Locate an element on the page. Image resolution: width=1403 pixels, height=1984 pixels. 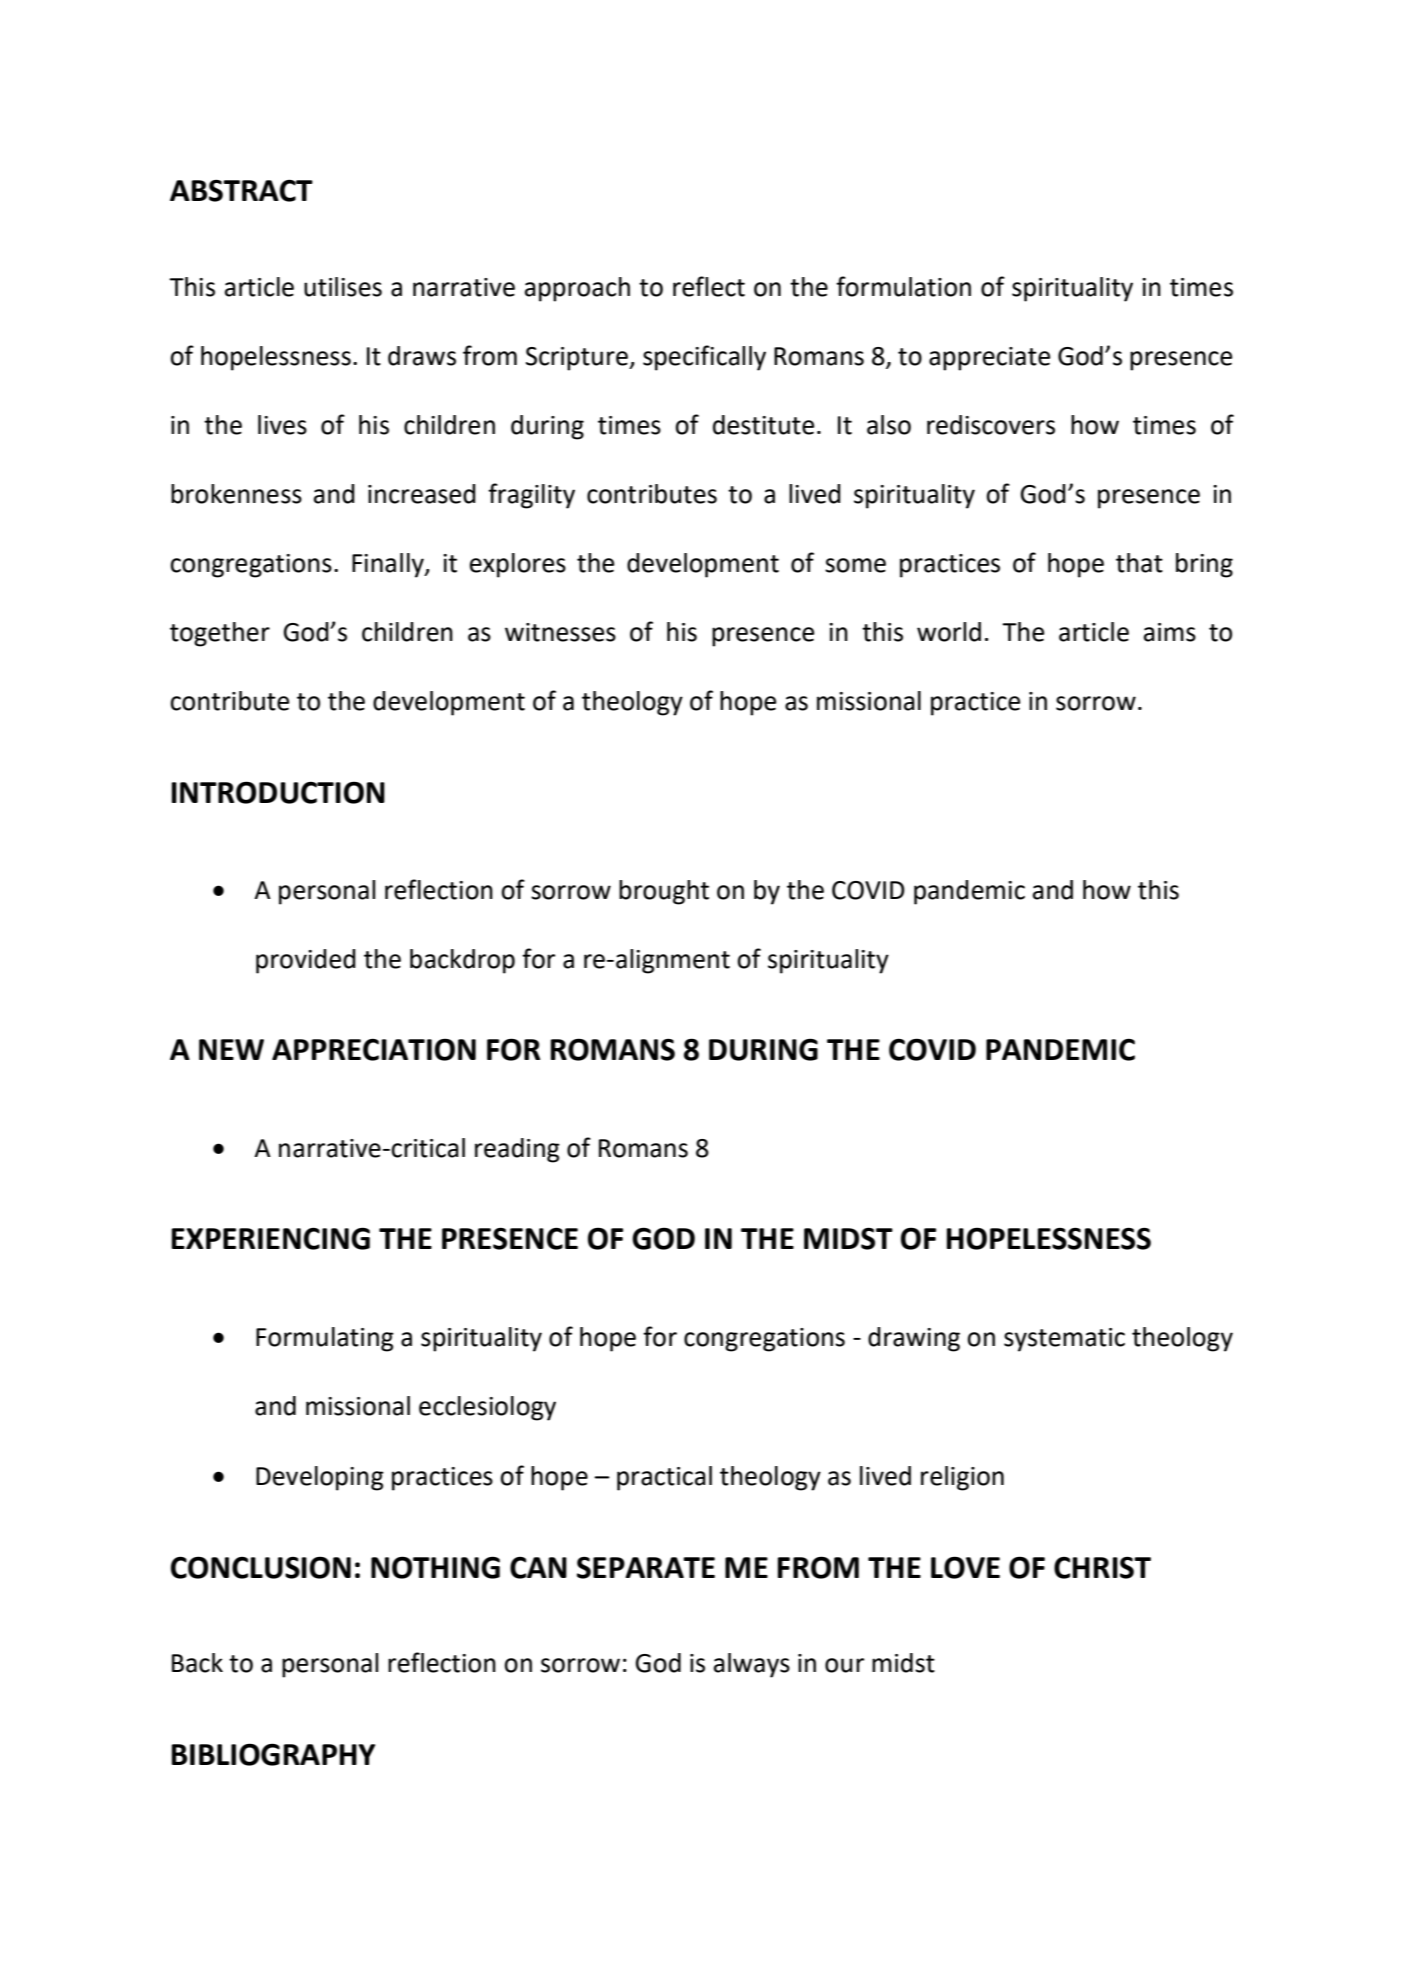
utilises is located at coordinates (343, 287).
